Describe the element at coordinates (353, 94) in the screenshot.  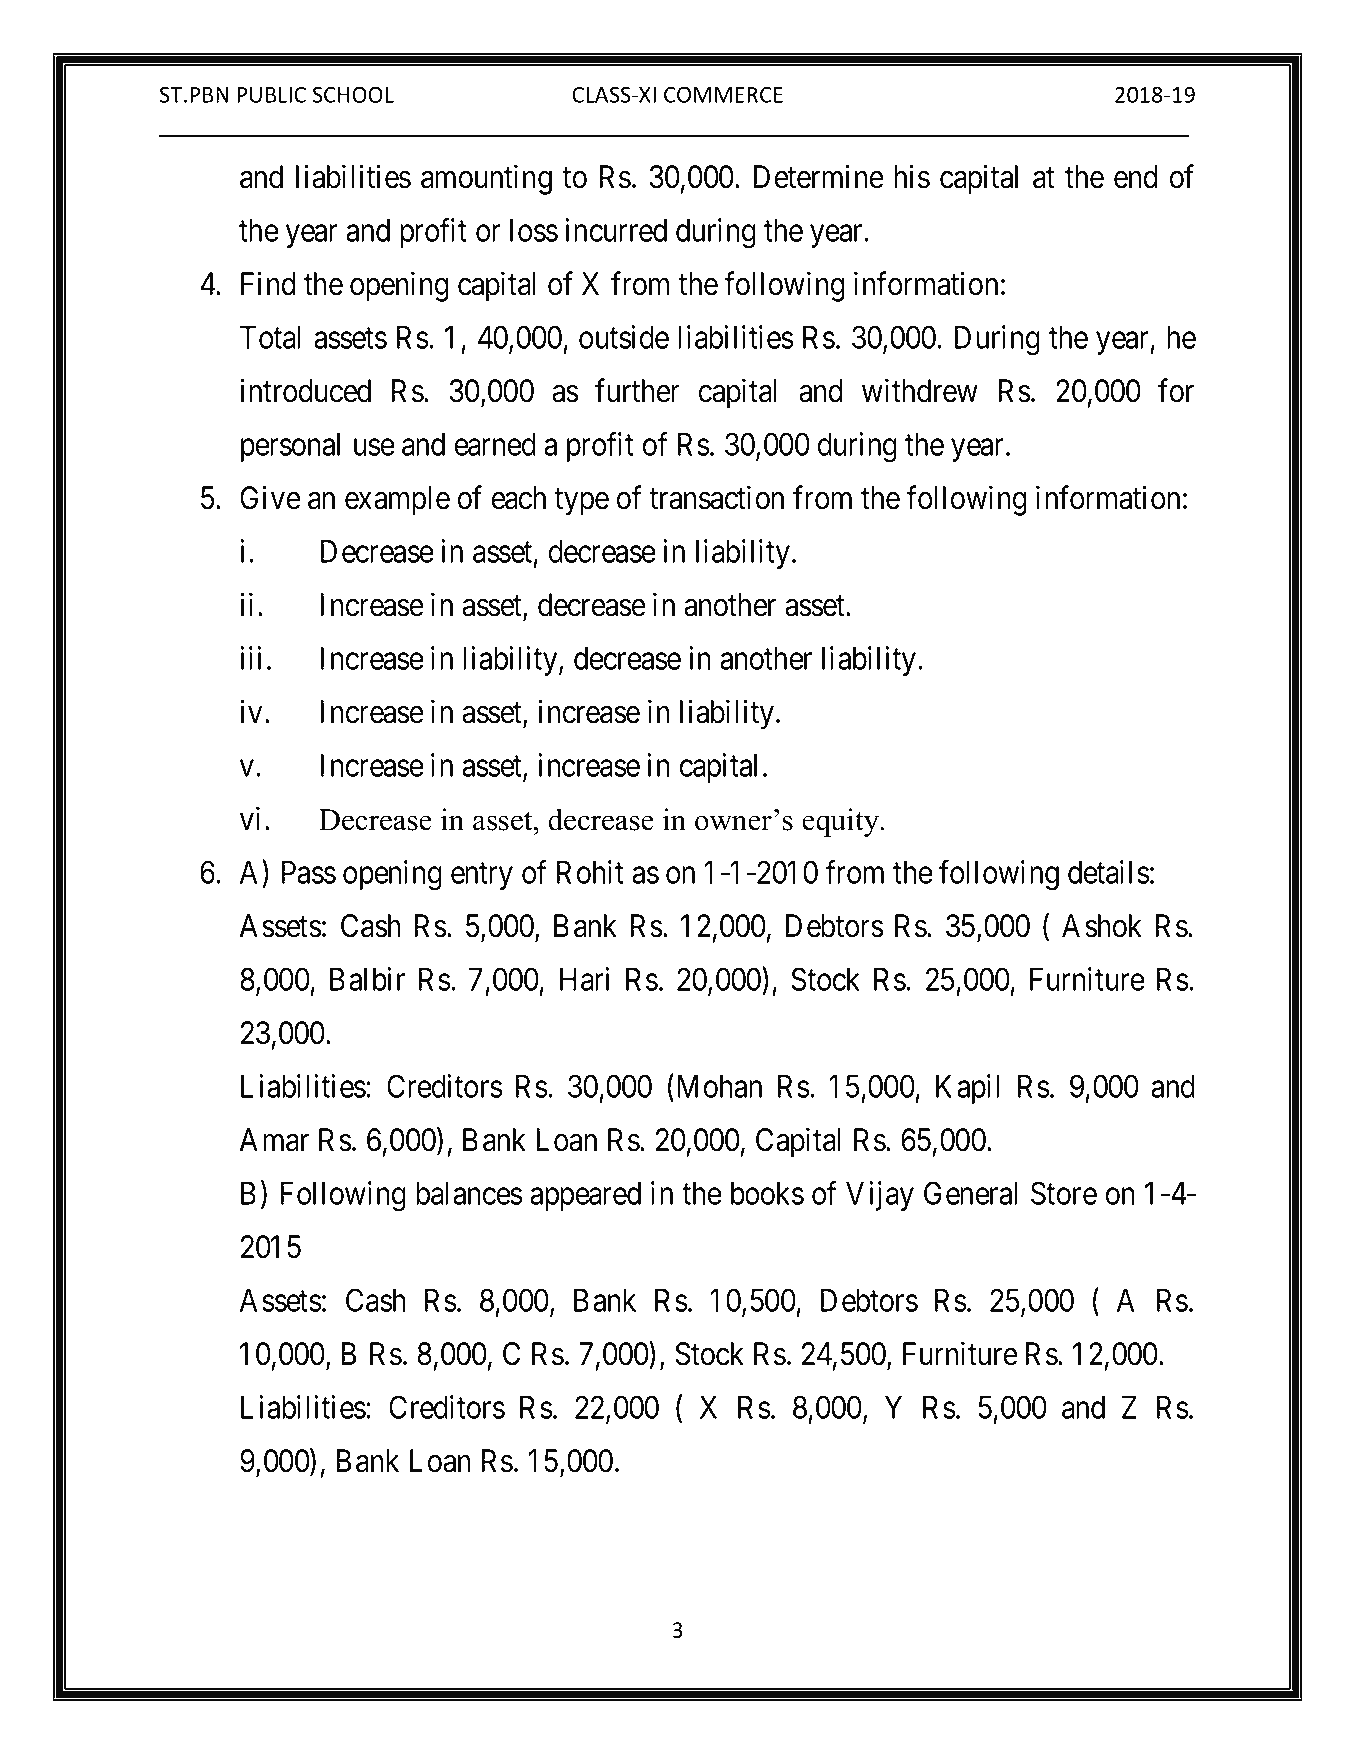
I see `SCHOOL` at that location.
